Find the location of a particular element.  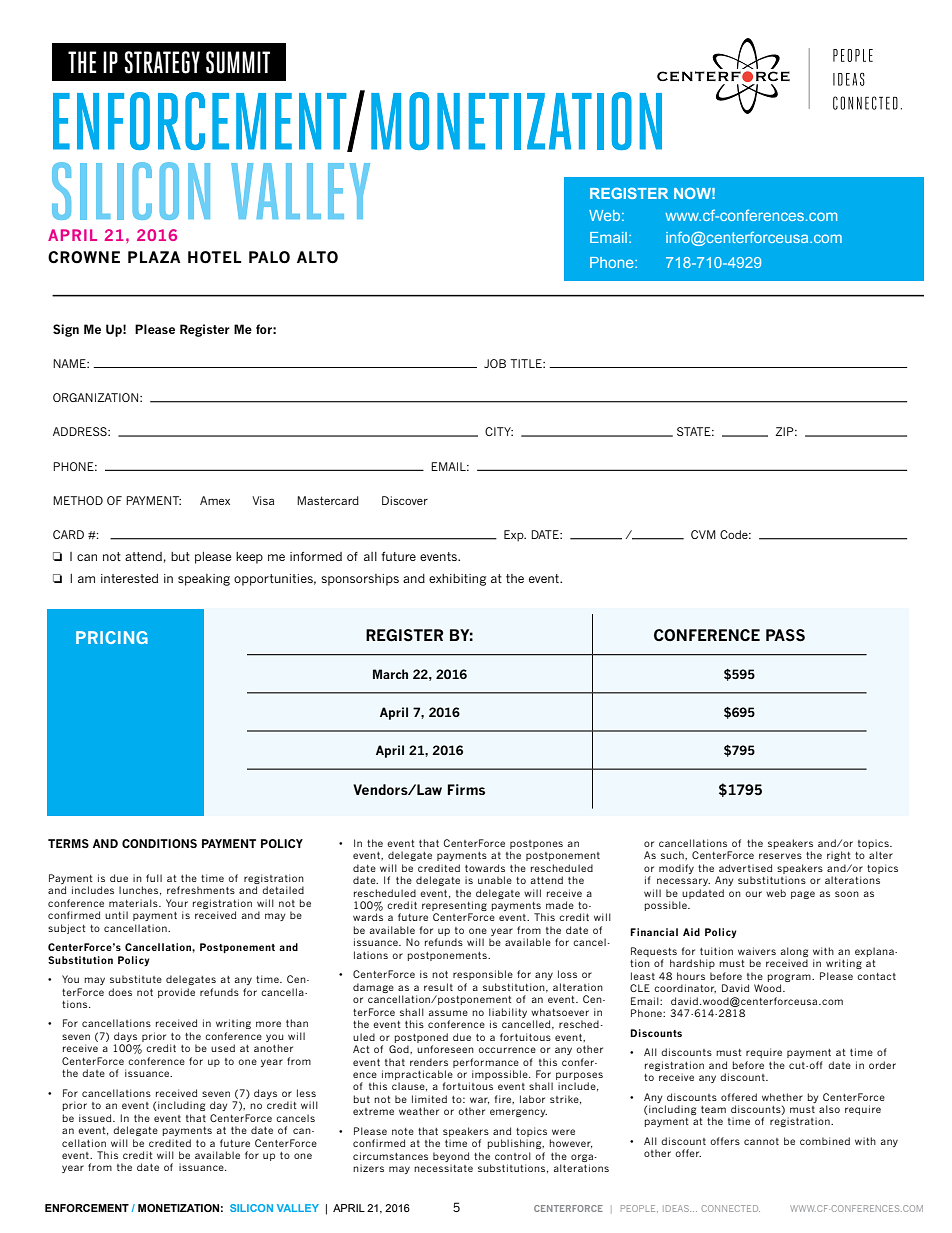

issued is located at coordinates (96, 1118).
